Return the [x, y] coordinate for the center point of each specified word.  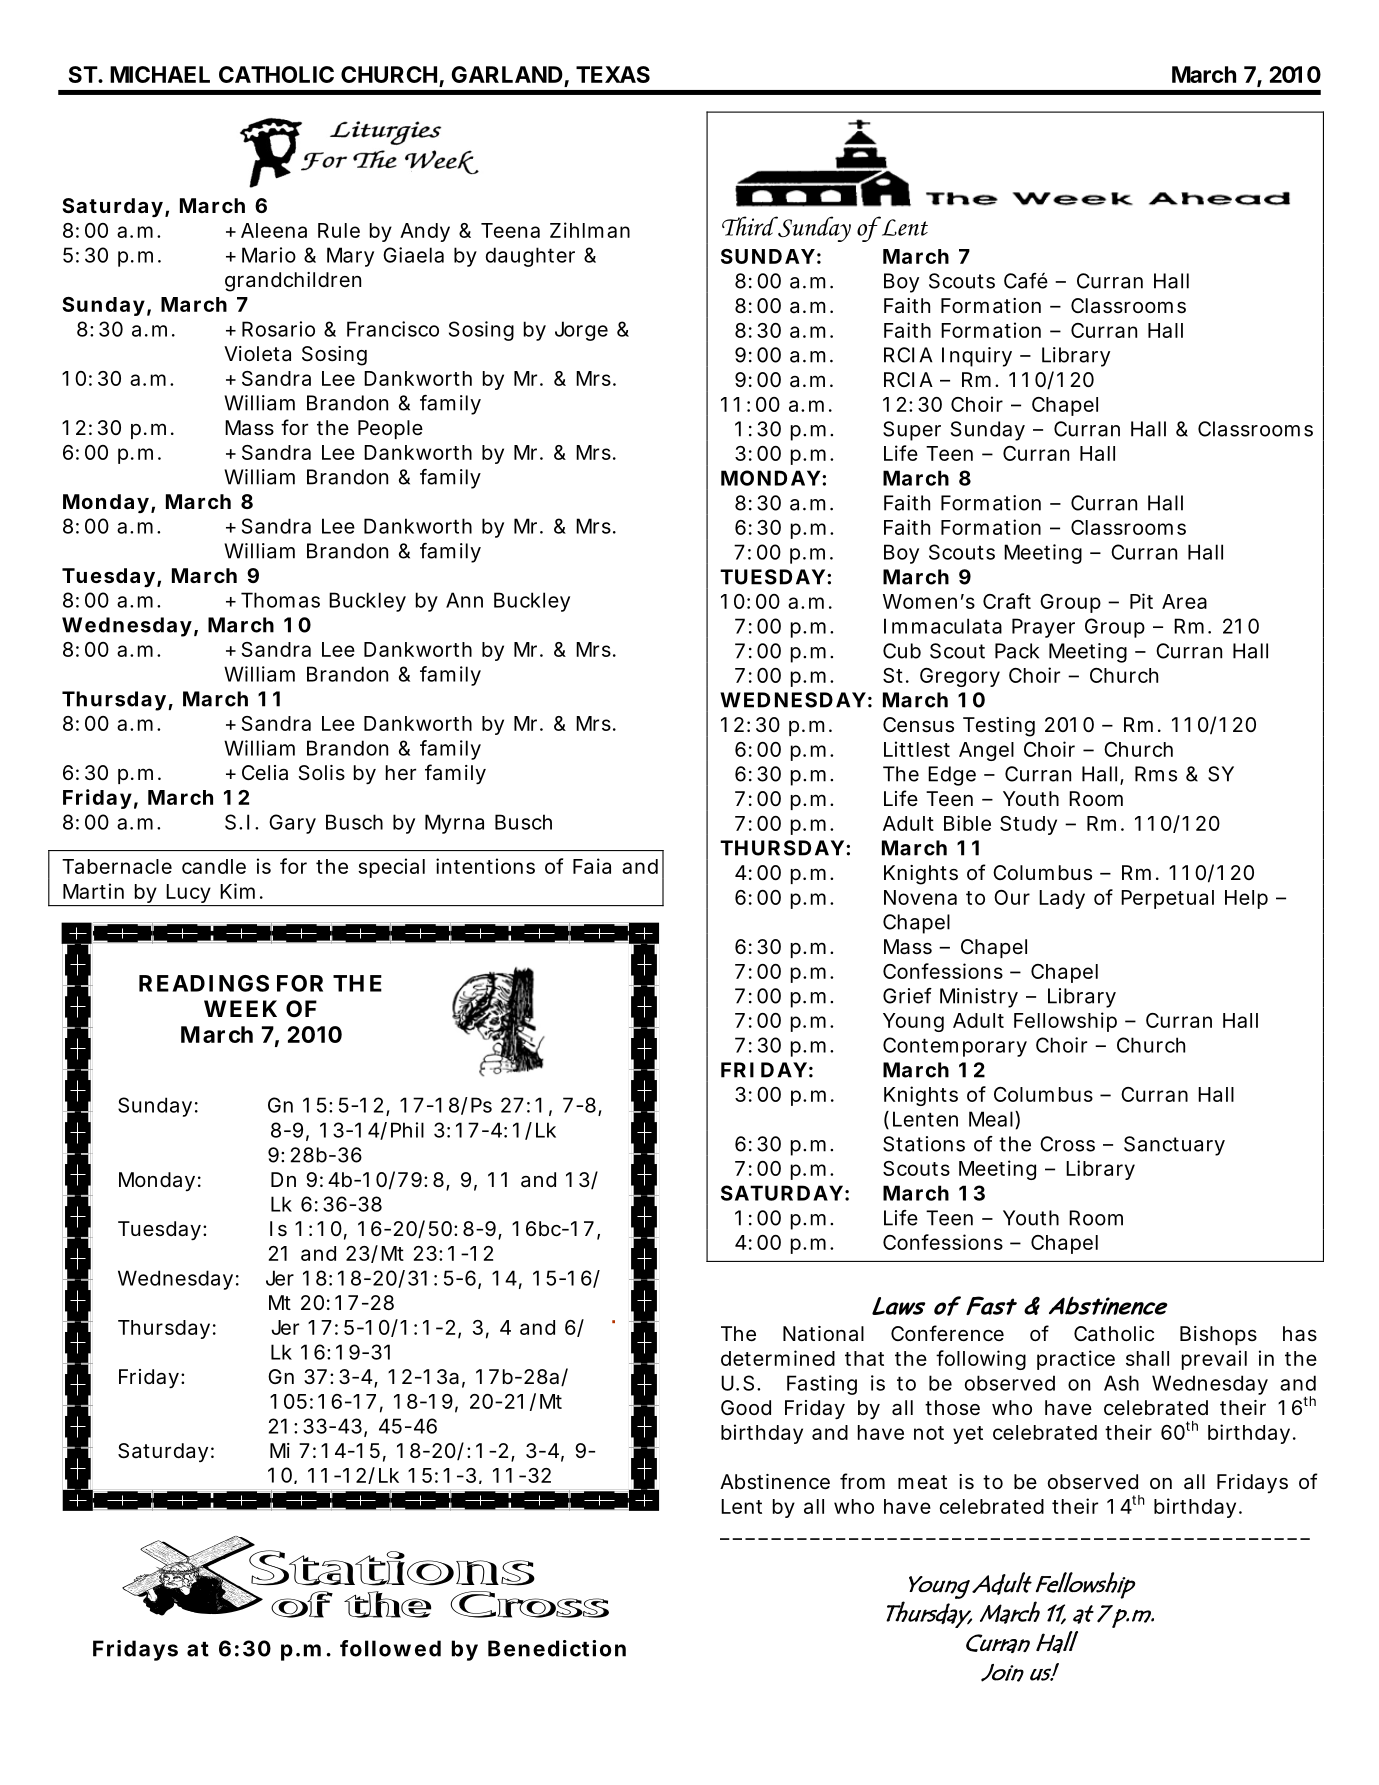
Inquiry [977, 357]
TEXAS [613, 74]
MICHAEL [160, 74]
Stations [924, 1144]
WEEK [240, 1008]
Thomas [280, 600]
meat [922, 1482]
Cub [902, 651]
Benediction [557, 1648]
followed [390, 1648]
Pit [1141, 601]
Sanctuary [1174, 1146]
